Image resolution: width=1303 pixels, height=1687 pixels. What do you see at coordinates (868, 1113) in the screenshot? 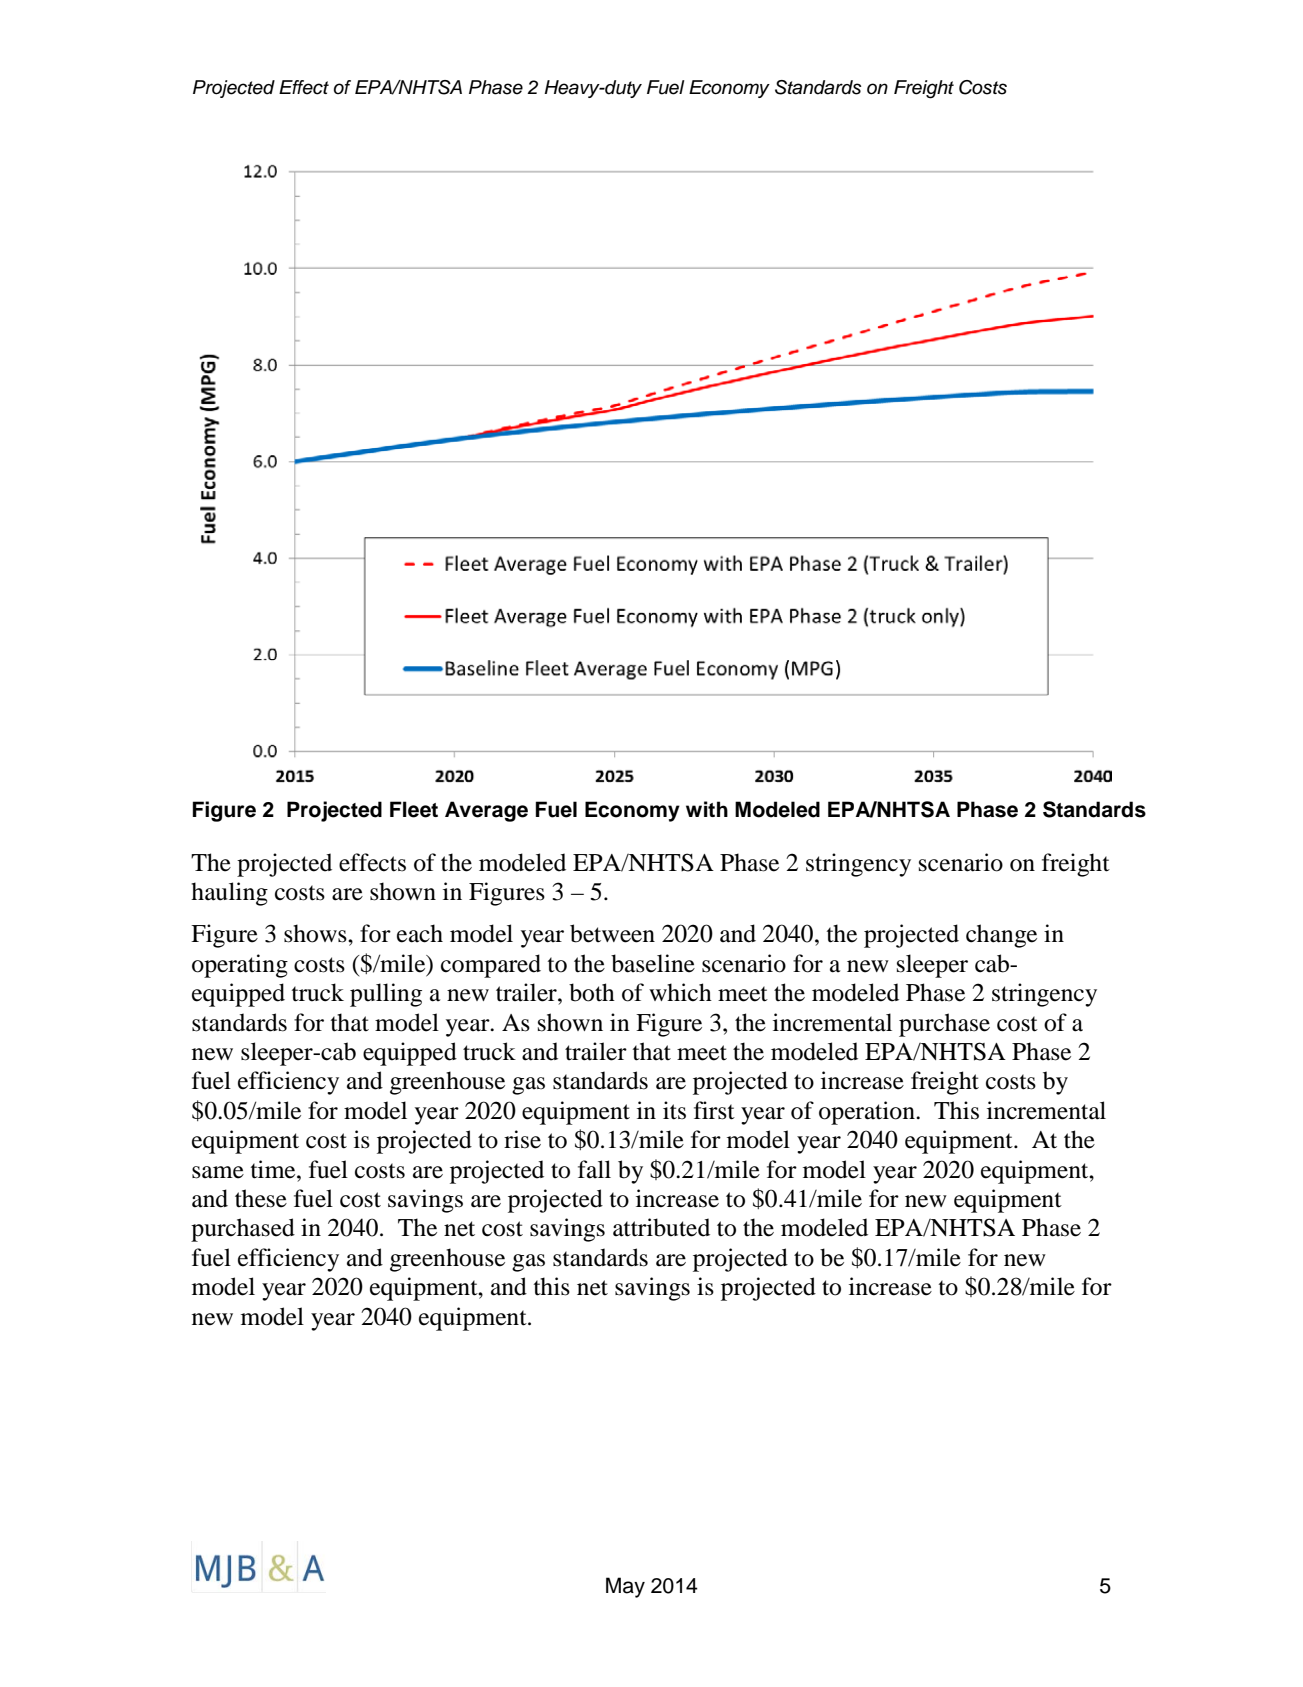
I see `operation` at bounding box center [868, 1113].
